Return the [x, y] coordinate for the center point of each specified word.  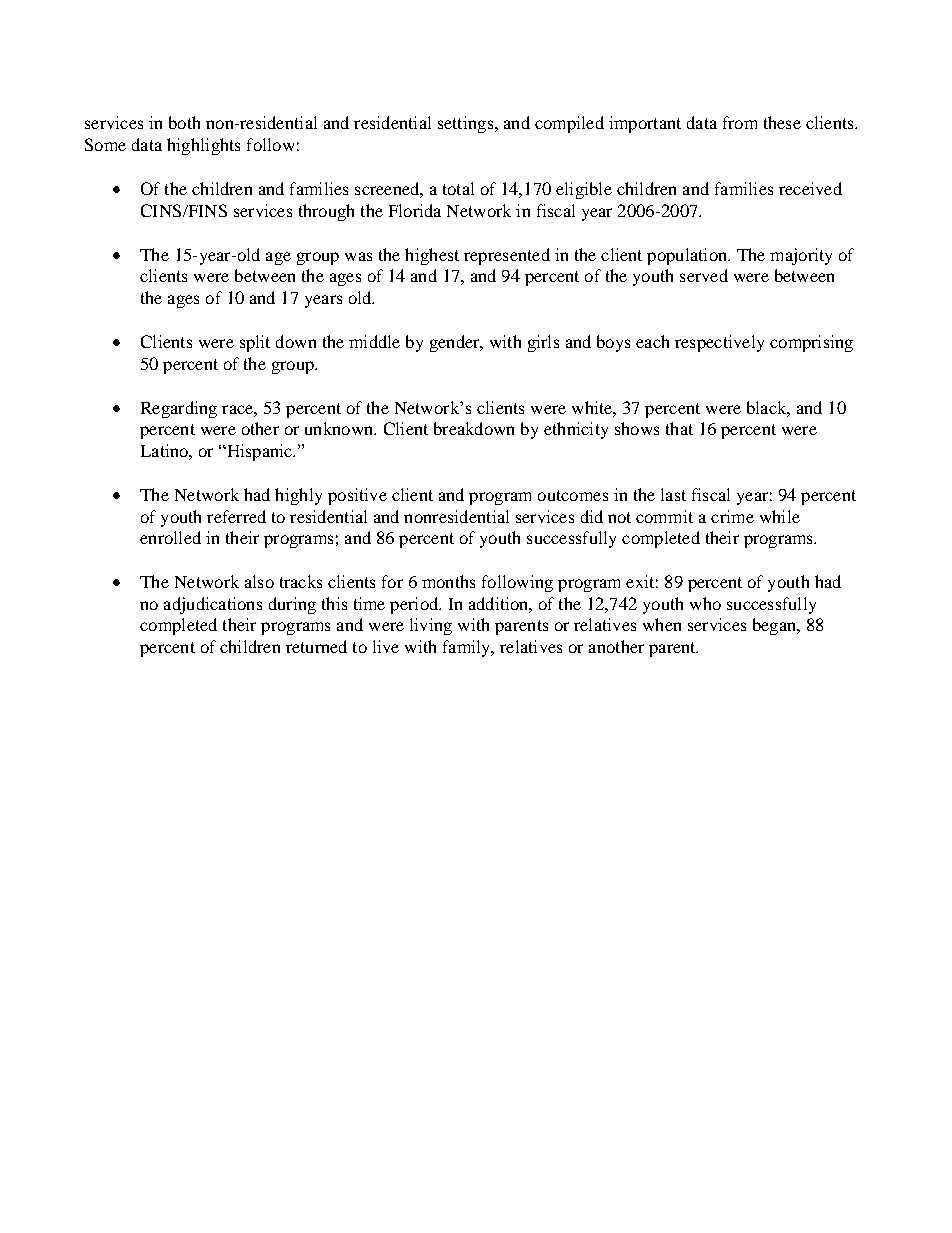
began [775, 626]
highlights [203, 146]
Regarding [179, 409]
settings [467, 124]
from [740, 122]
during [292, 605]
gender [456, 343]
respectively [719, 343]
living [431, 626]
